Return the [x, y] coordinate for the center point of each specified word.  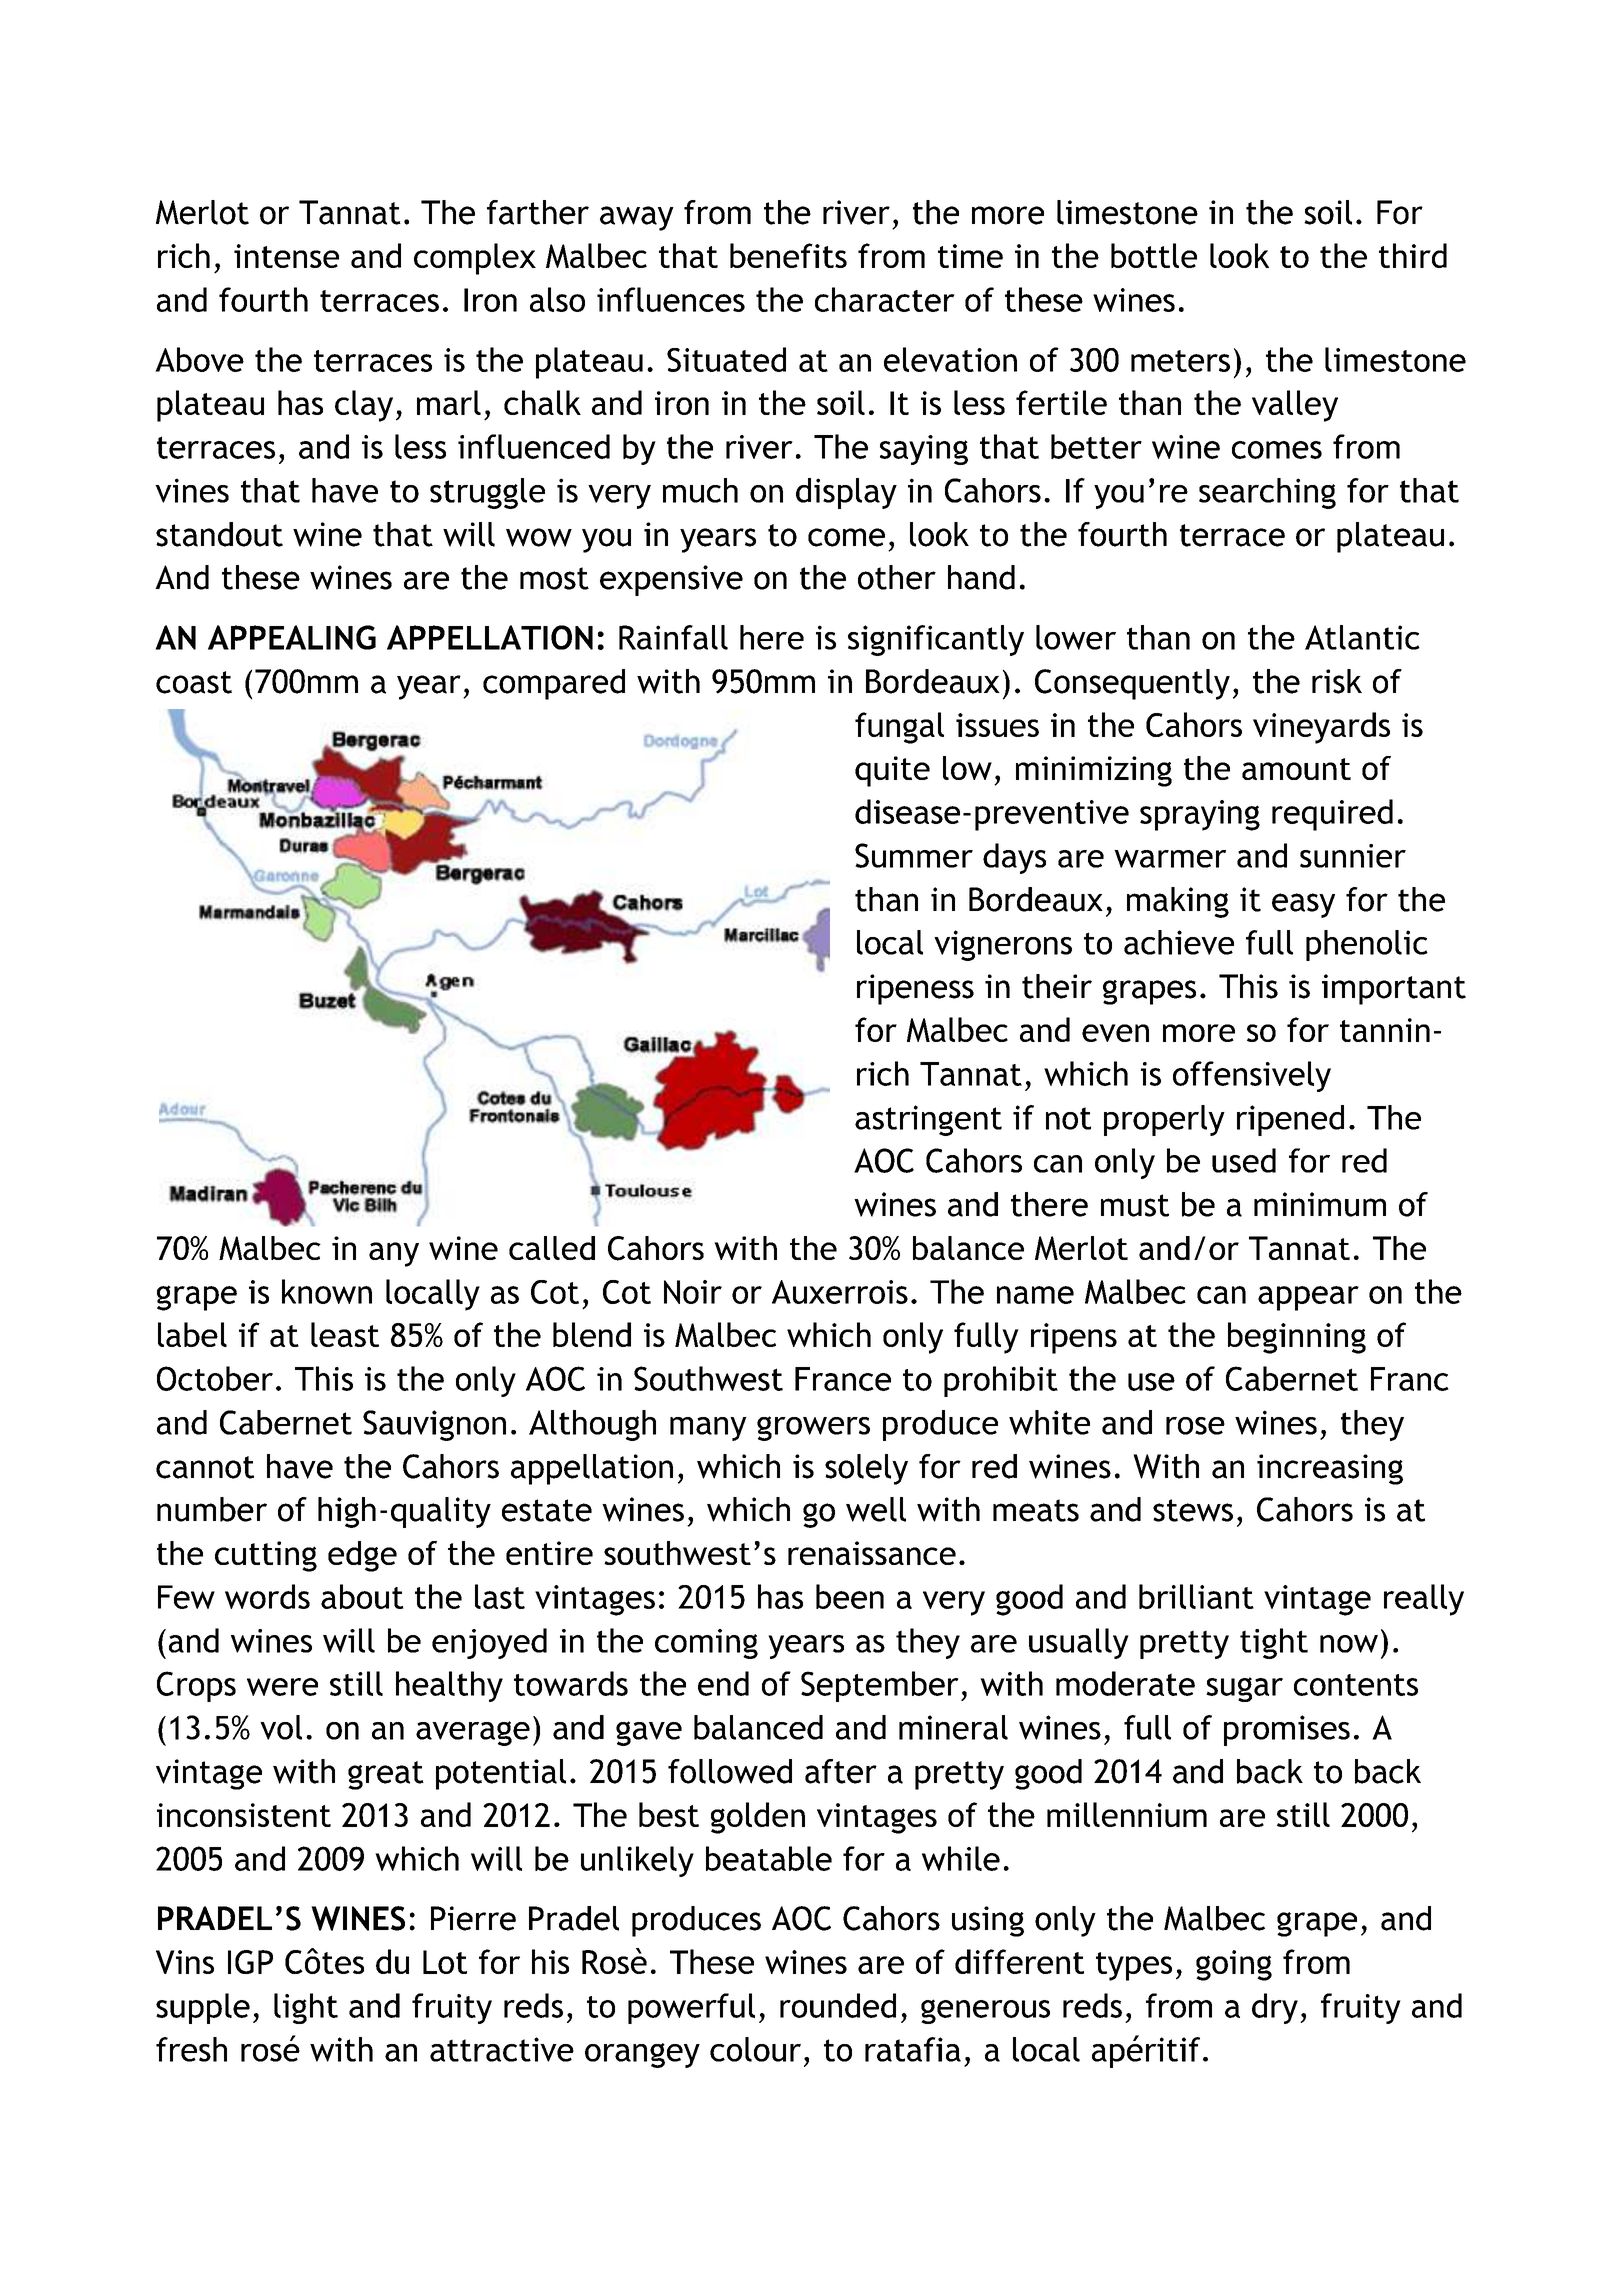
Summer [914, 855]
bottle [1154, 255]
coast [194, 682]
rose [1195, 1426]
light [306, 2008]
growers [813, 1428]
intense [286, 256]
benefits [788, 255]
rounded [838, 2005]
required [1332, 815]
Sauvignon [434, 1425]
